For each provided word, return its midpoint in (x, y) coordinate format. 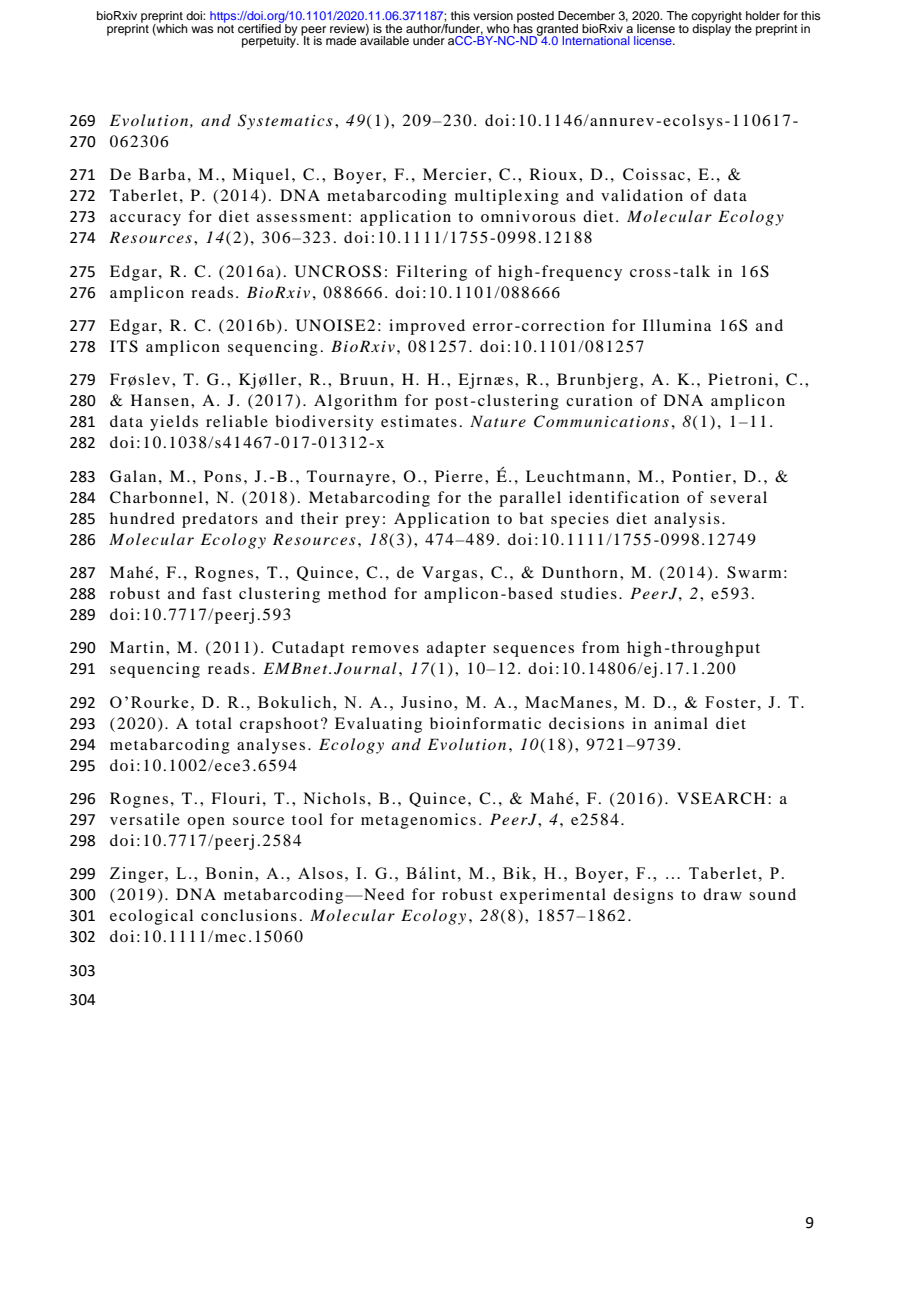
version (493, 15)
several (738, 497)
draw (722, 894)
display (711, 28)
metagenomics (418, 821)
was (202, 29)
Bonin (231, 873)
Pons (222, 476)
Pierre (459, 476)
